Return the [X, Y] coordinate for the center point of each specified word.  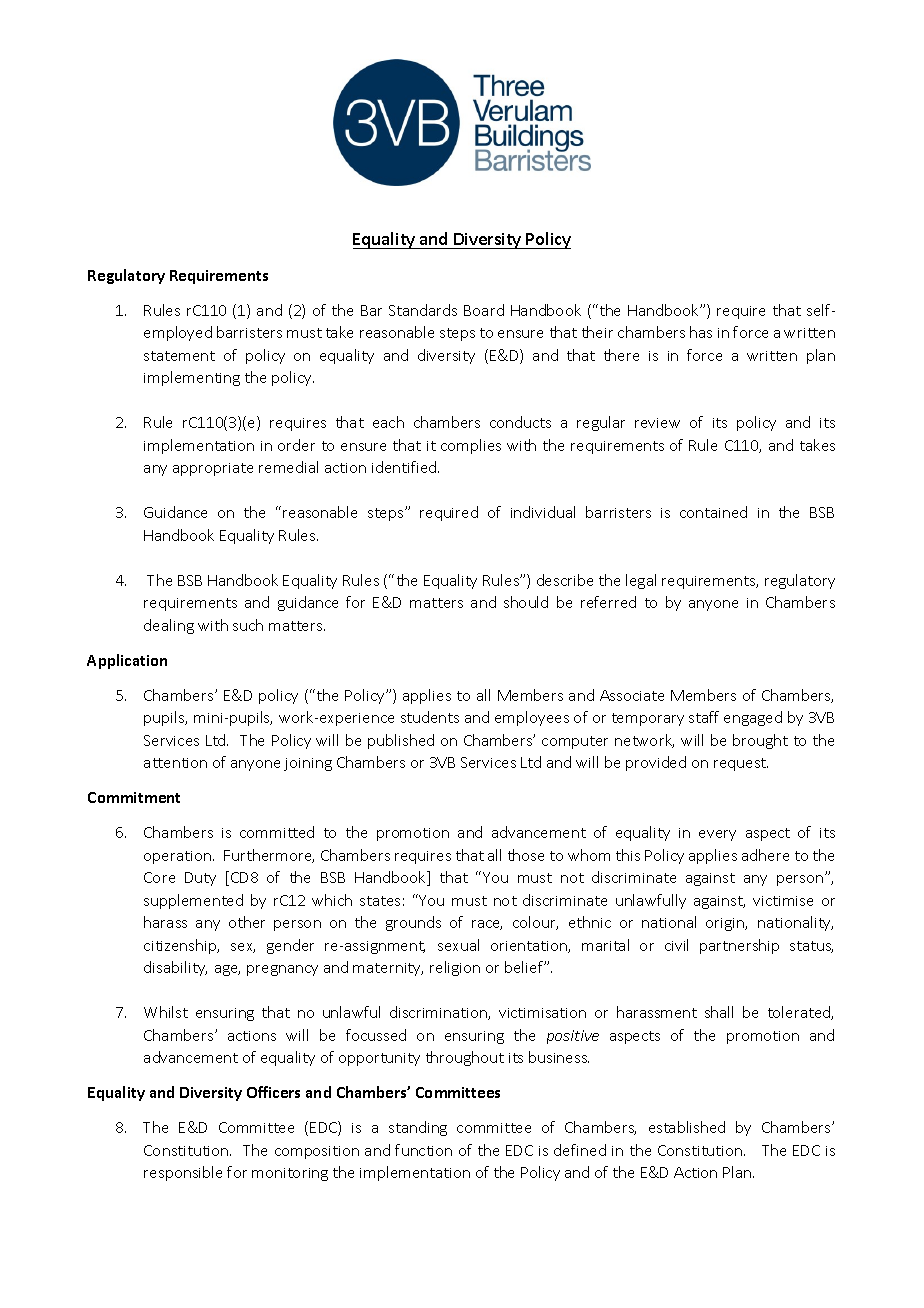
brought [760, 741]
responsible [183, 1173]
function [423, 1150]
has [701, 332]
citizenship [181, 946]
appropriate [213, 469]
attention [175, 763]
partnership [739, 946]
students [430, 717]
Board [484, 310]
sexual [458, 945]
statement [179, 356]
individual [543, 512]
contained [713, 512]
